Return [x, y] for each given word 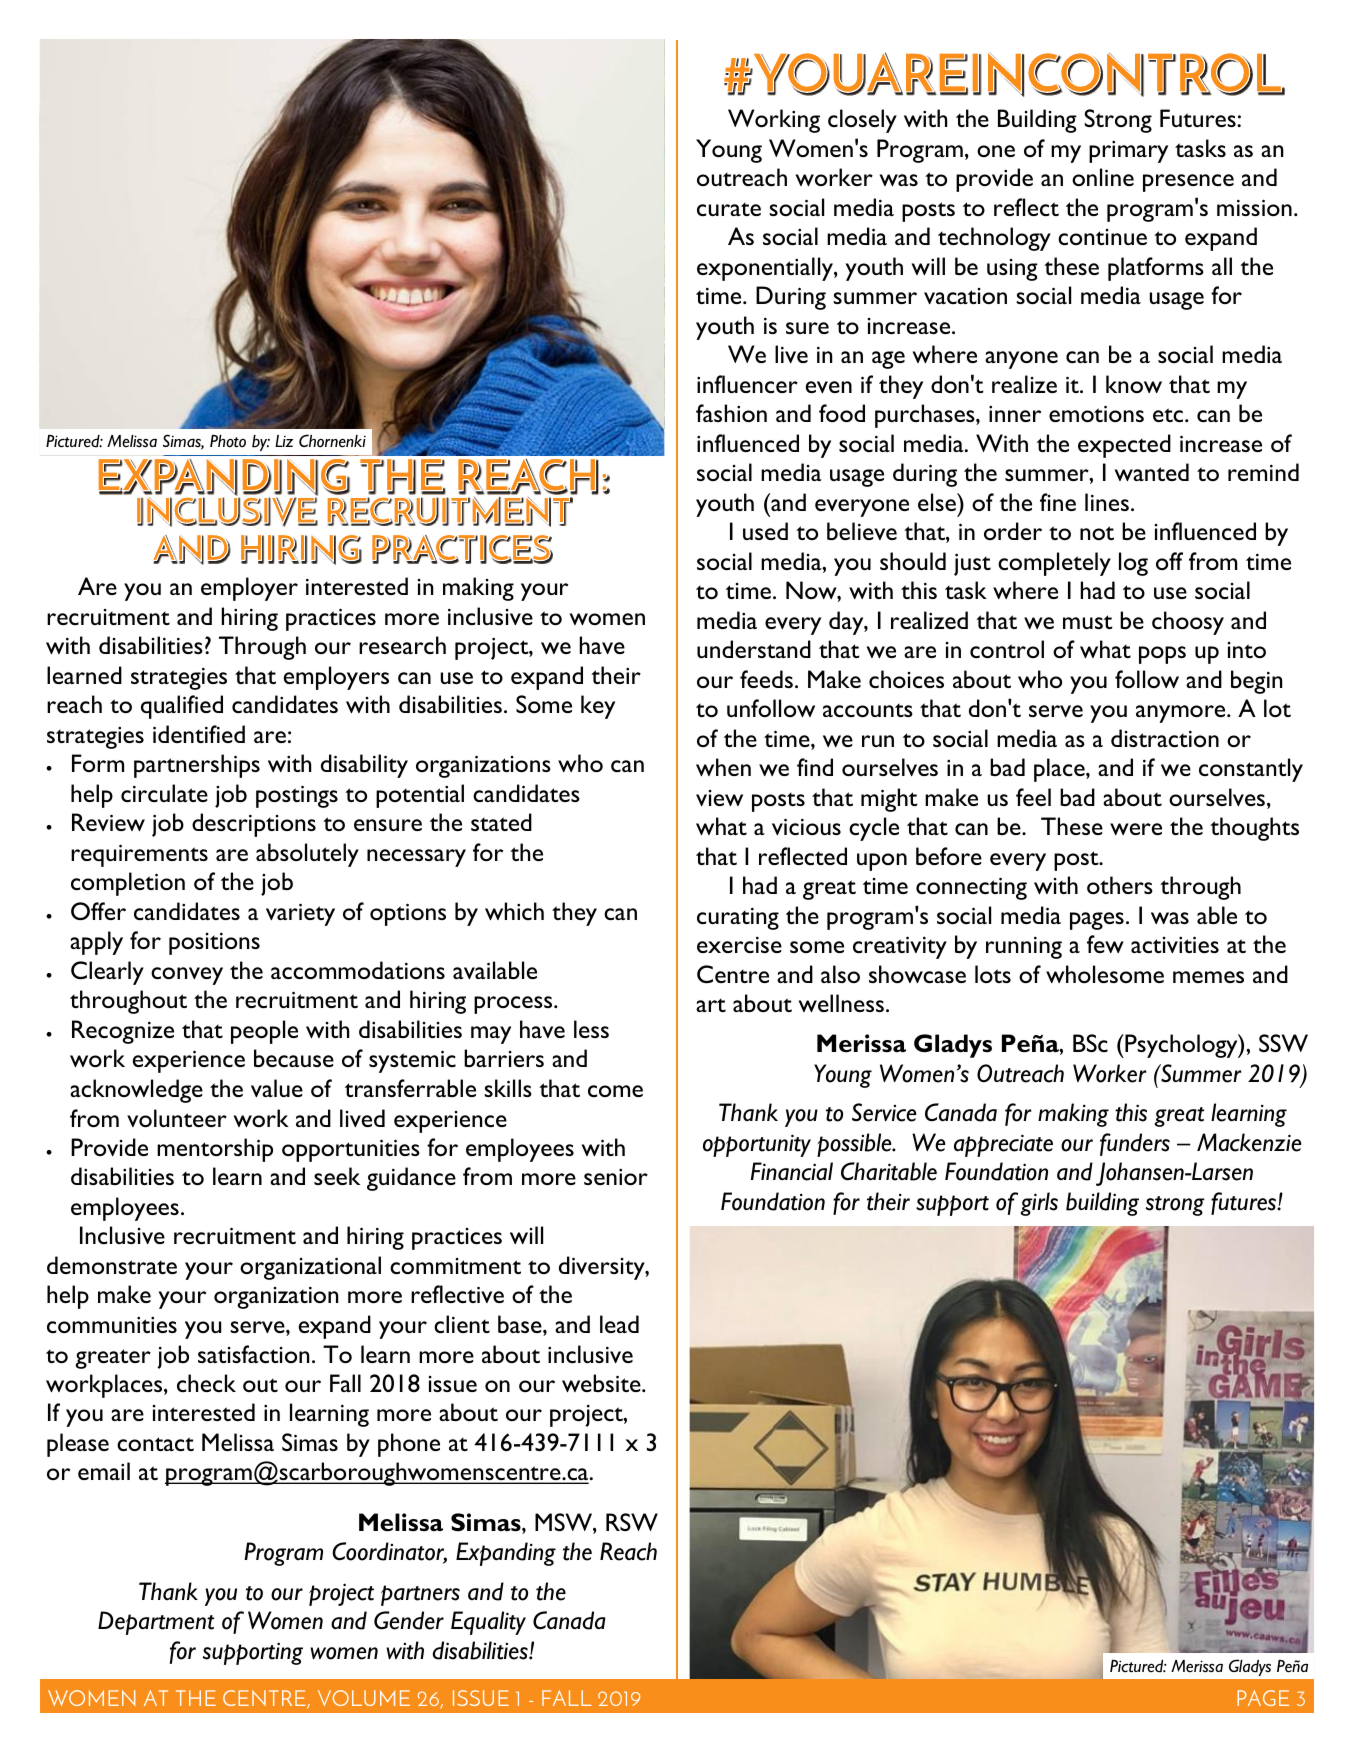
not [1097, 533]
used [765, 531]
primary [1128, 151]
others [1120, 885]
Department [156, 1623]
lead [619, 1324]
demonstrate [112, 1265]
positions [214, 943]
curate [729, 209]
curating [738, 918]
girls [1039, 1204]
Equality [488, 1623]
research [402, 645]
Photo [228, 441]
